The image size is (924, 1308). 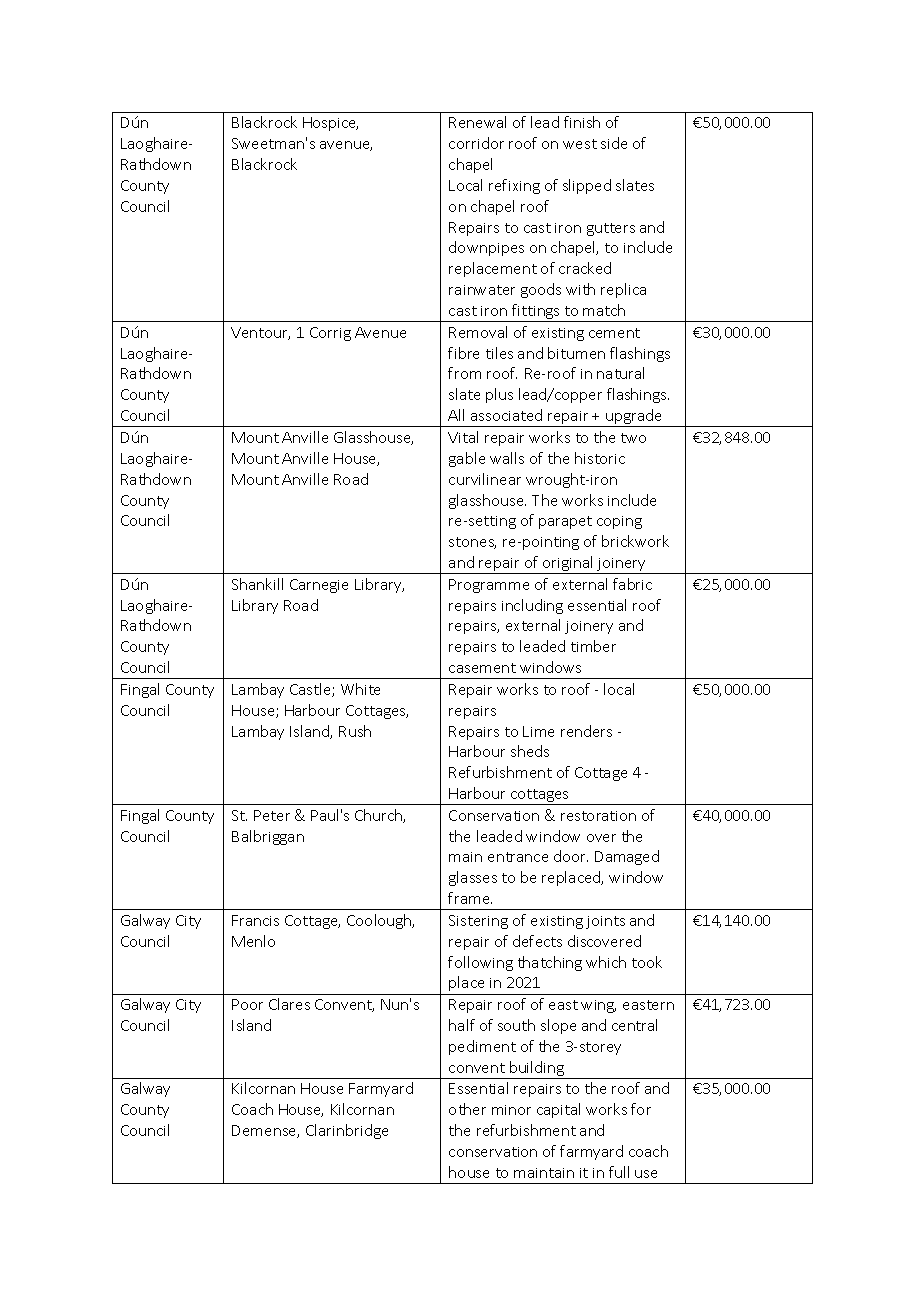 I want to click on casement, so click(x=482, y=668).
